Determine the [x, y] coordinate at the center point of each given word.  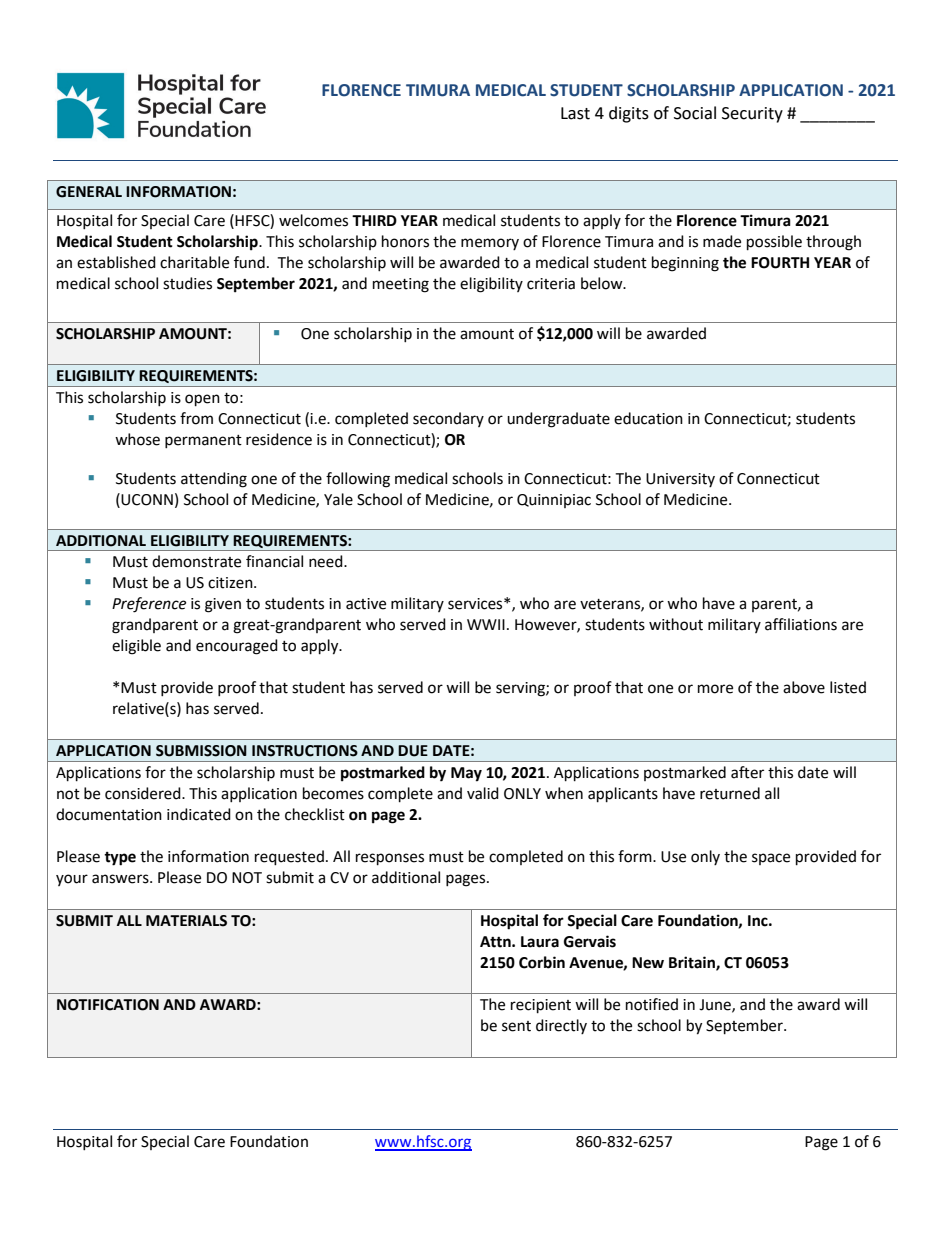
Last [575, 113]
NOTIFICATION [108, 1005]
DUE [413, 751]
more [715, 689]
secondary [448, 419]
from [196, 418]
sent [516, 1026]
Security [752, 115]
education [648, 418]
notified [652, 1004]
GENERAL [89, 192]
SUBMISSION [201, 751]
